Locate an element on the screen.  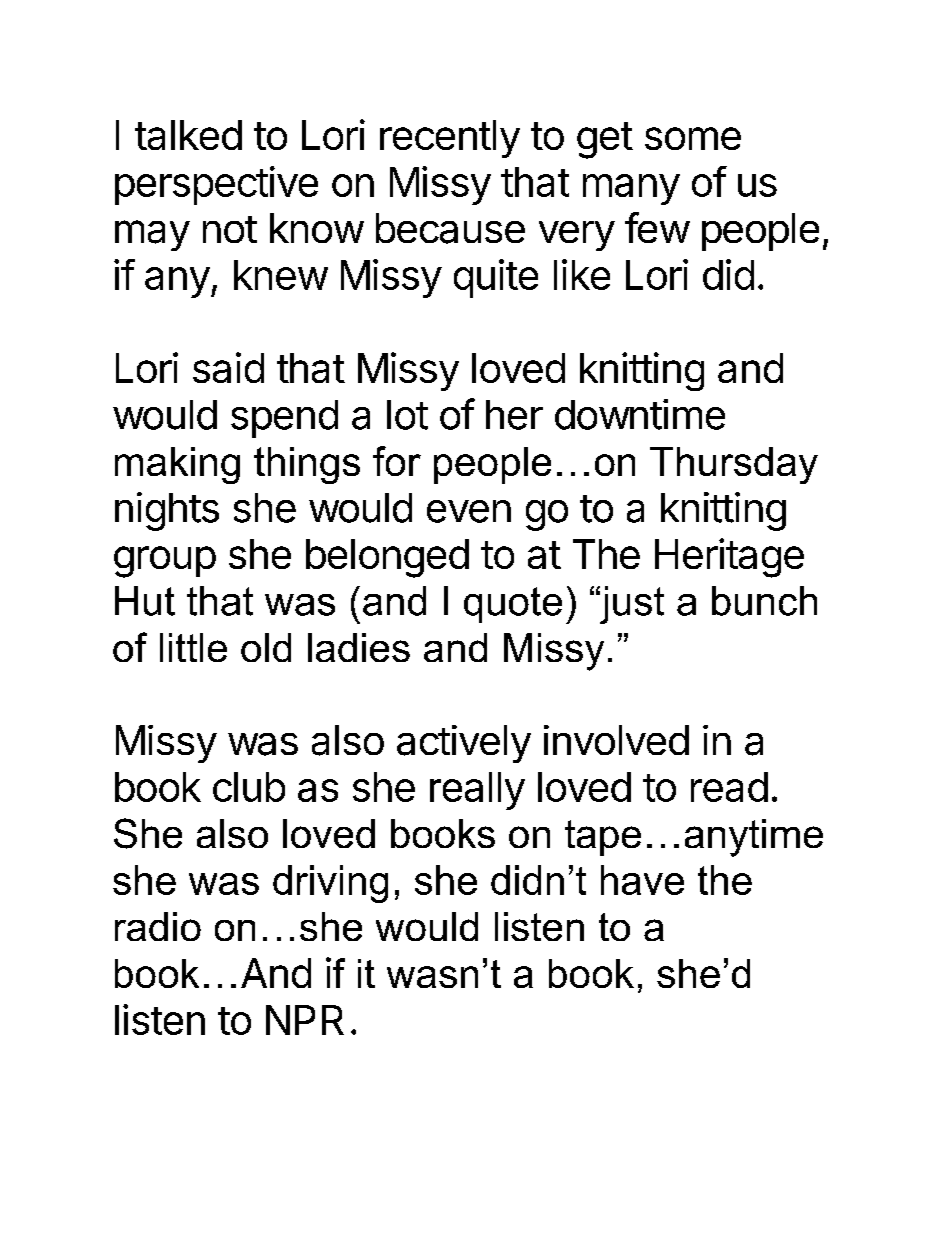
driving is located at coordinates (330, 884).
